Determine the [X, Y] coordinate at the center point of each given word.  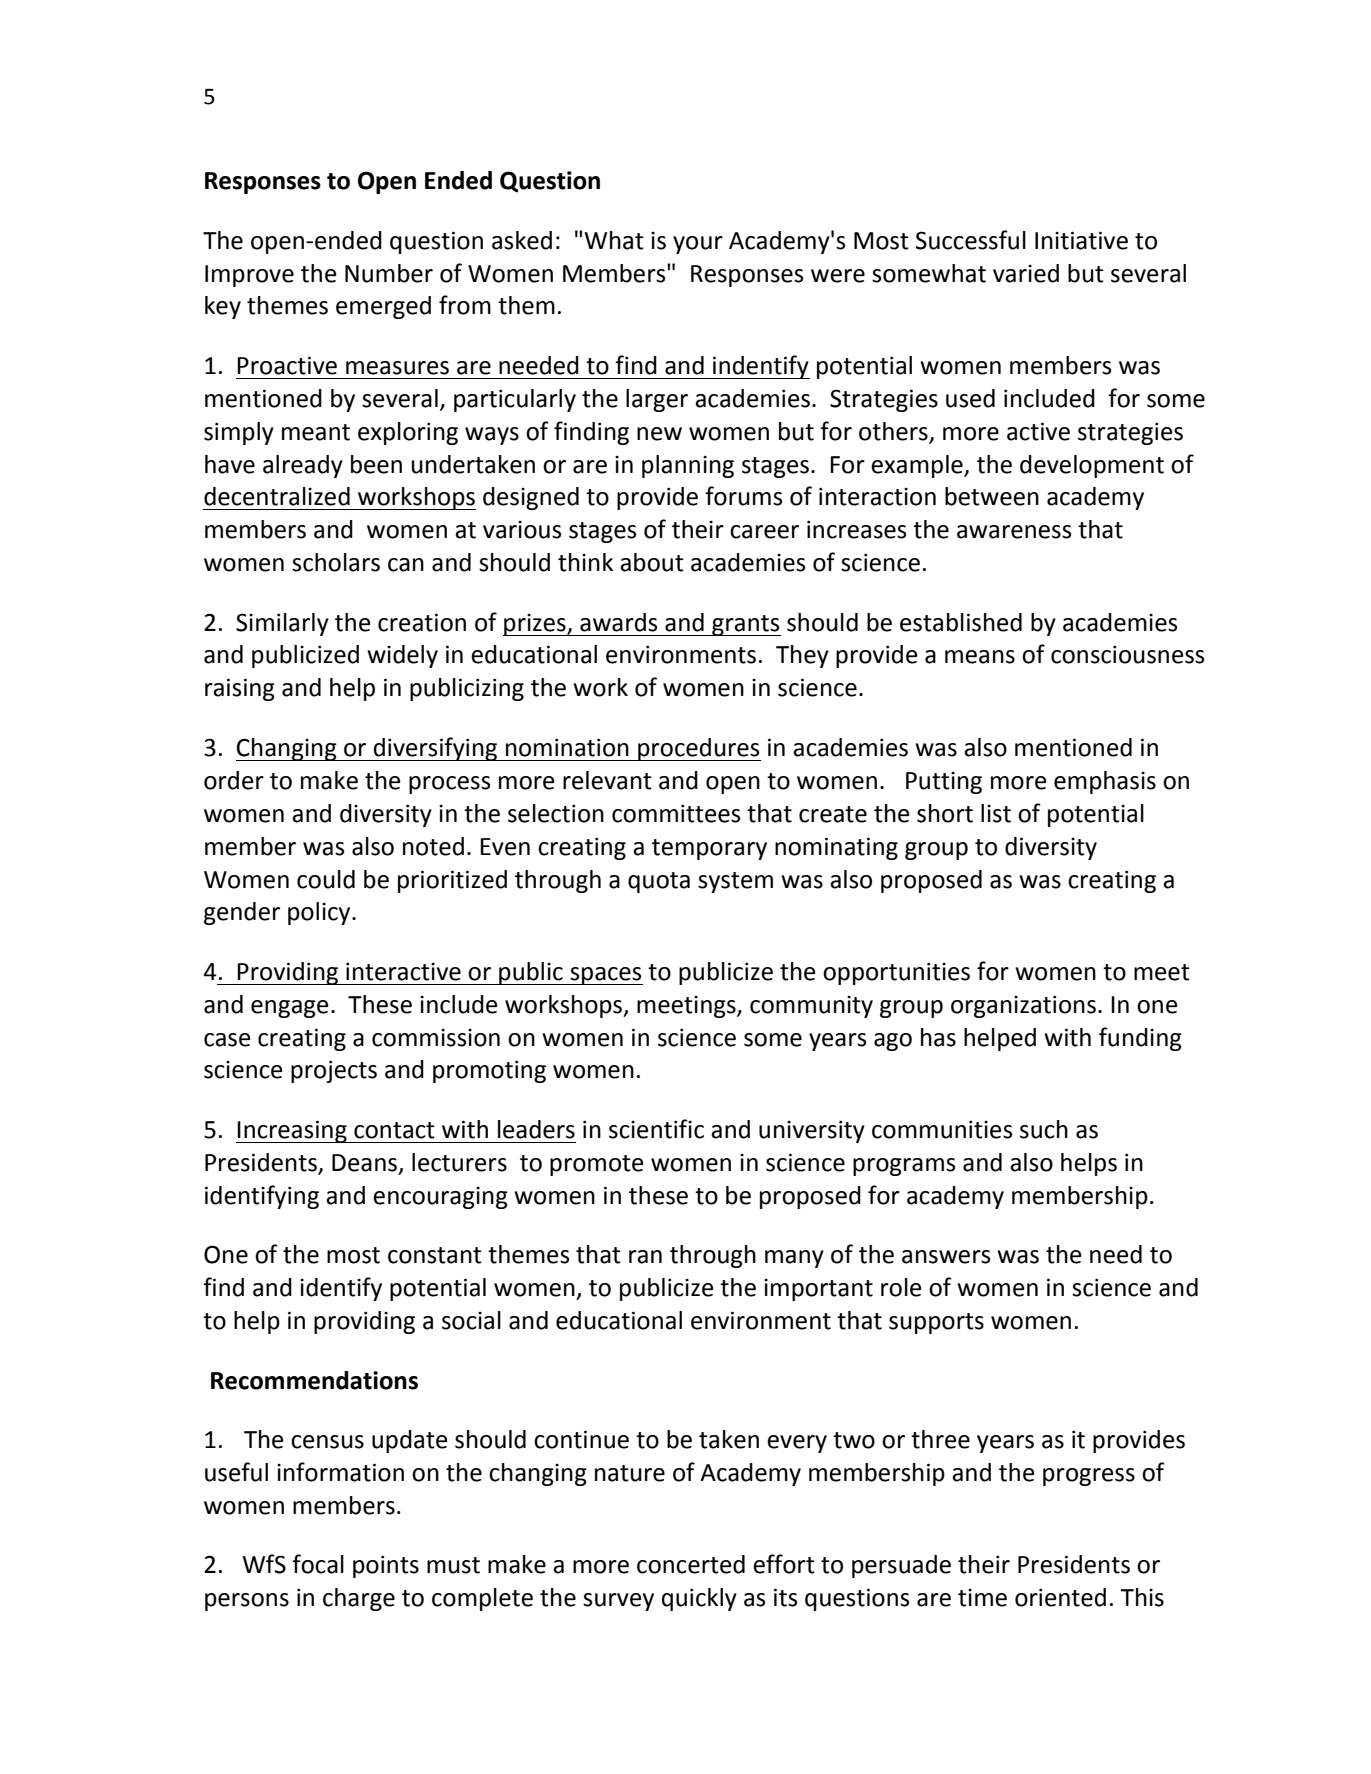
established [961, 622]
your [698, 245]
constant [435, 1255]
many [794, 1259]
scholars [336, 562]
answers [946, 1257]
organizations [1023, 1006]
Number [389, 273]
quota [659, 882]
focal [318, 1564]
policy [320, 913]
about [652, 562]
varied [1026, 273]
